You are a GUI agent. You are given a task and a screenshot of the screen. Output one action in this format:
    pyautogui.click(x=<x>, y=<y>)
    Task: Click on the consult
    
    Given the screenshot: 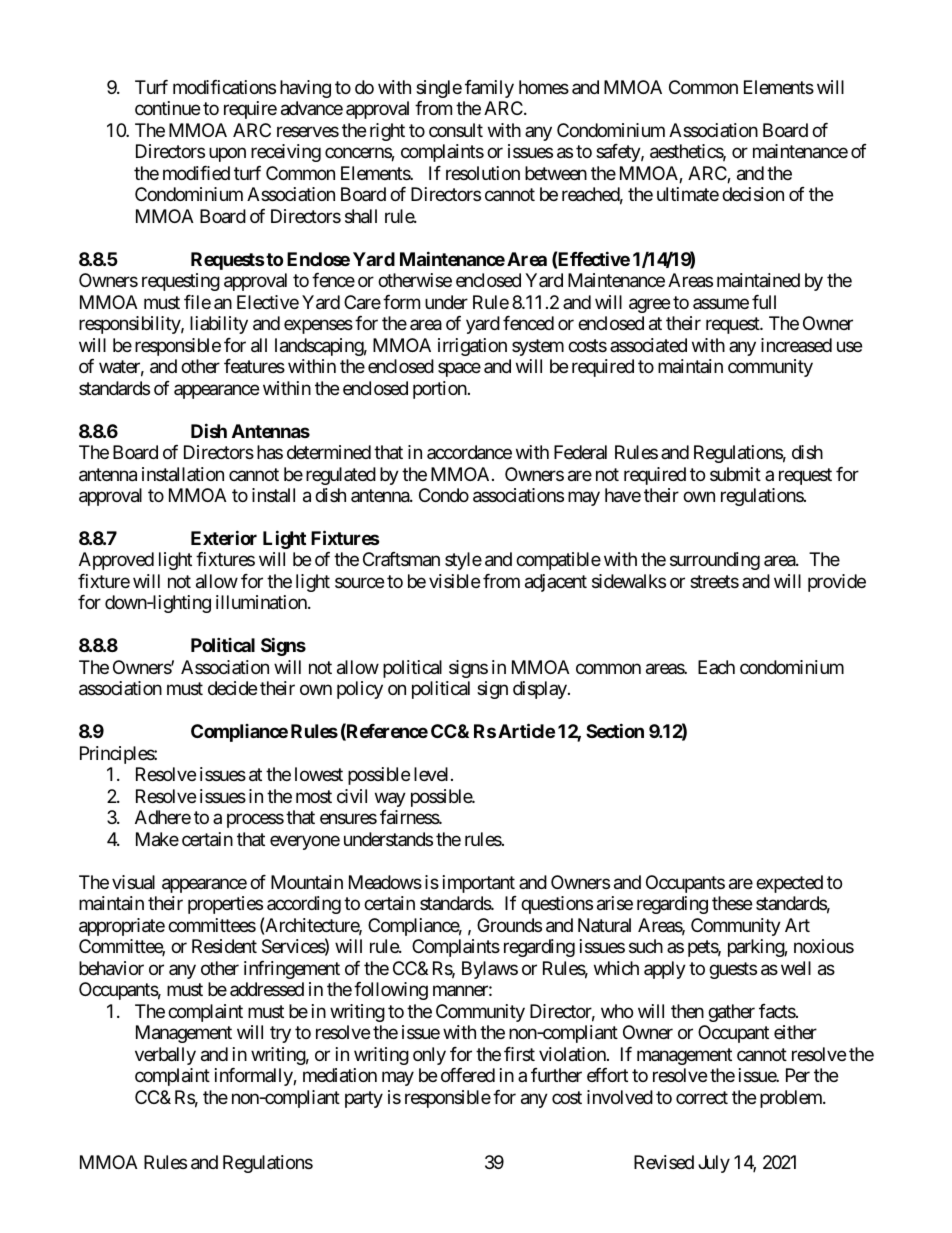 What is the action you would take?
    pyautogui.click(x=456, y=130)
